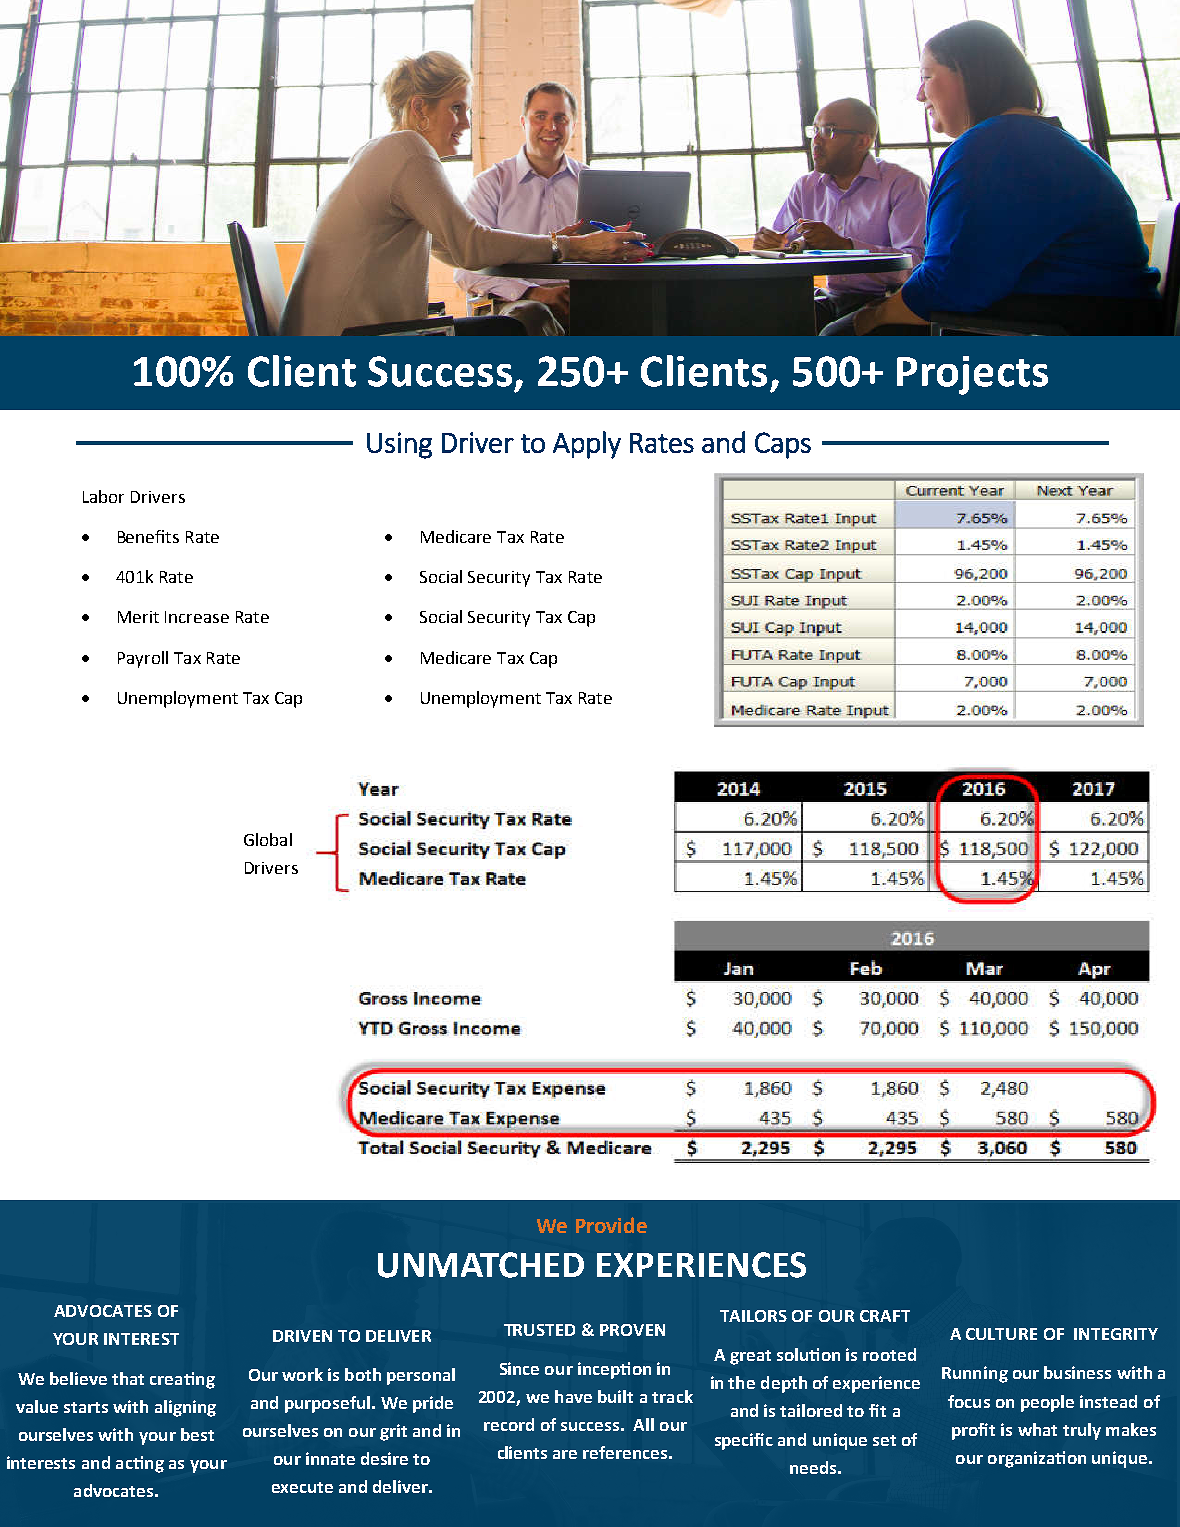 This screenshot has width=1180, height=1527. Describe the element at coordinates (972, 375) in the screenshot. I see `Projects` at that location.
